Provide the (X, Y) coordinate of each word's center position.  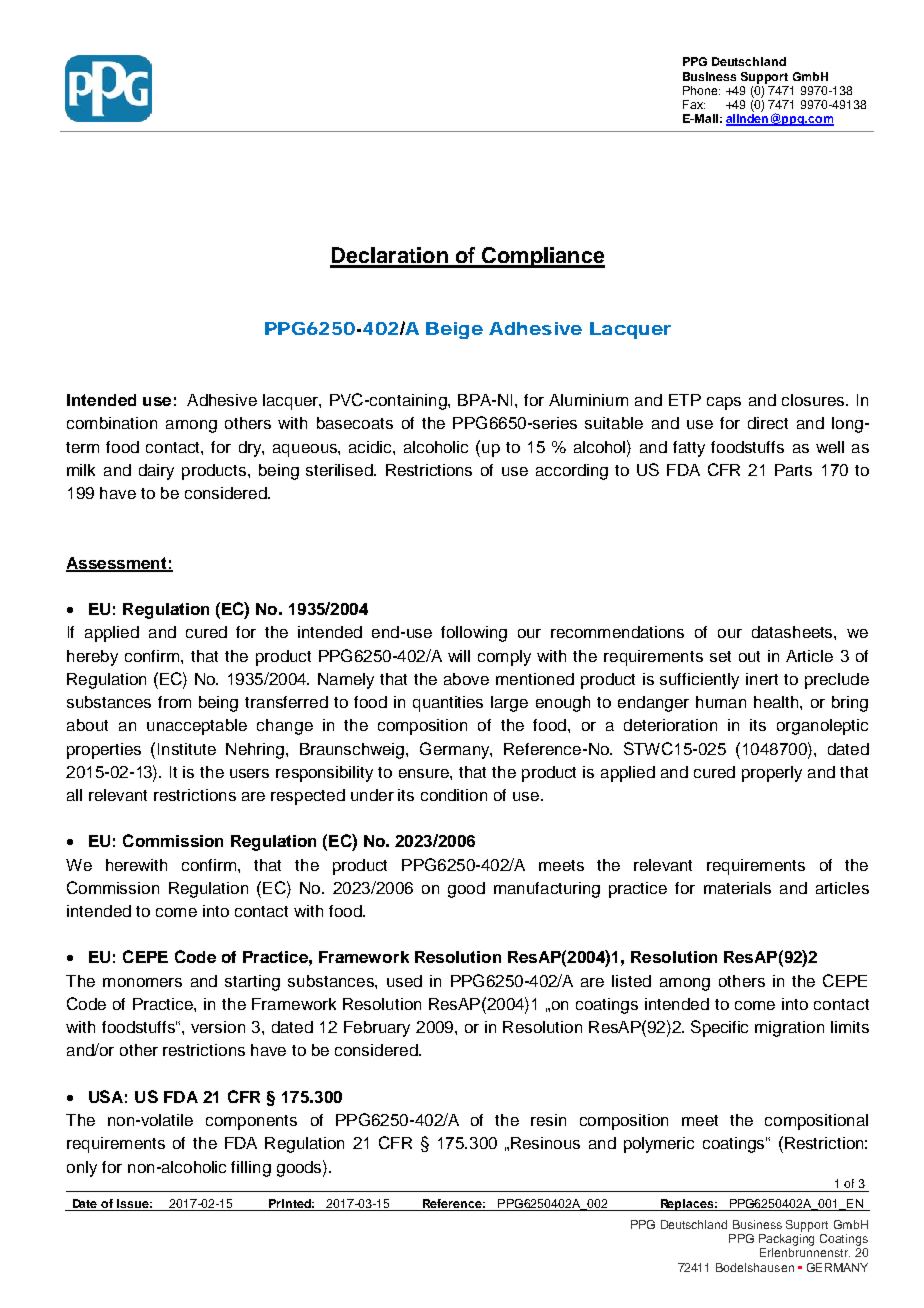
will (459, 656)
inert (762, 679)
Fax (694, 104)
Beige (454, 330)
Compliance (542, 257)
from (174, 702)
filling (251, 1169)
